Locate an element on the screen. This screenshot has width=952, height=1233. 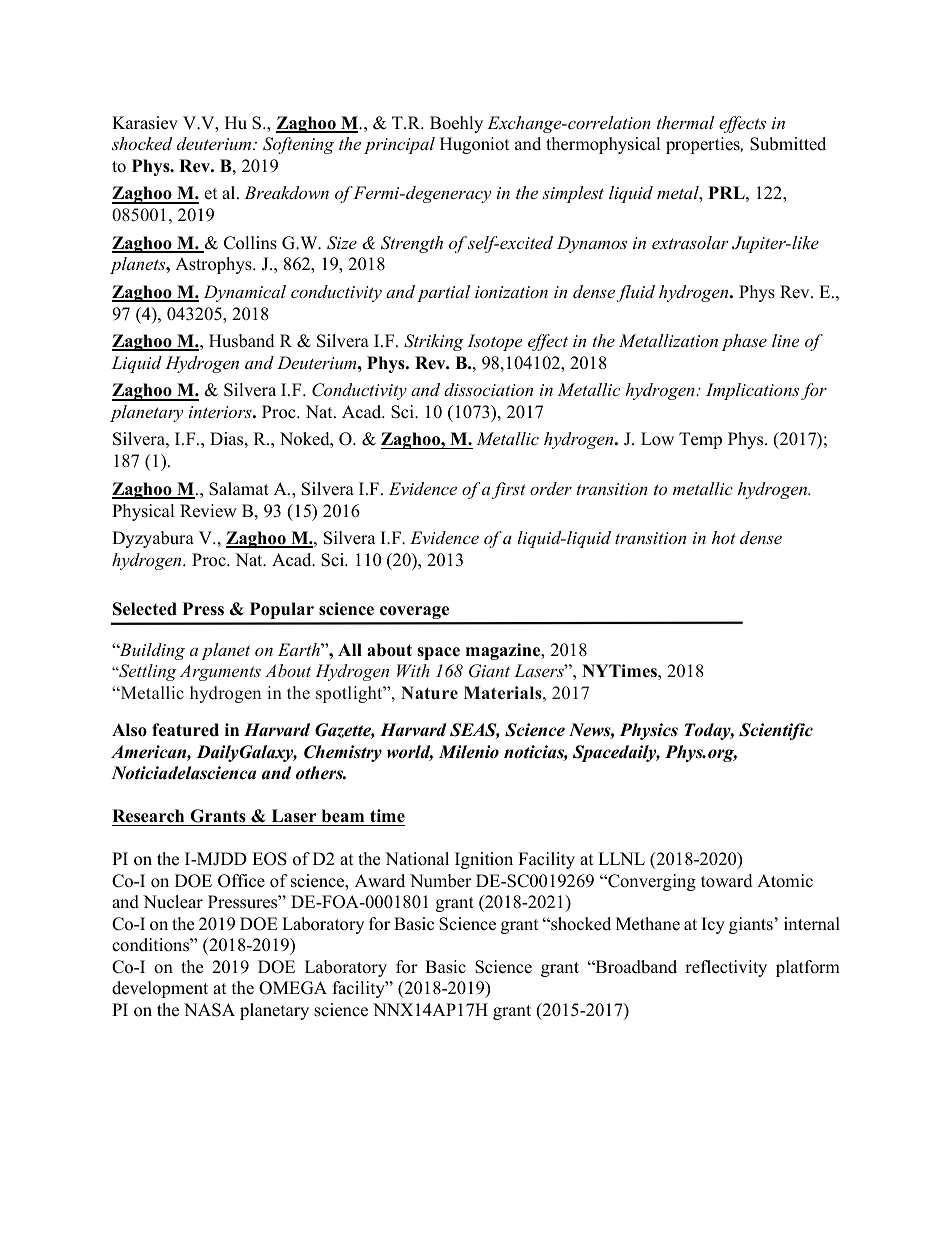
Softening is located at coordinates (298, 145).
